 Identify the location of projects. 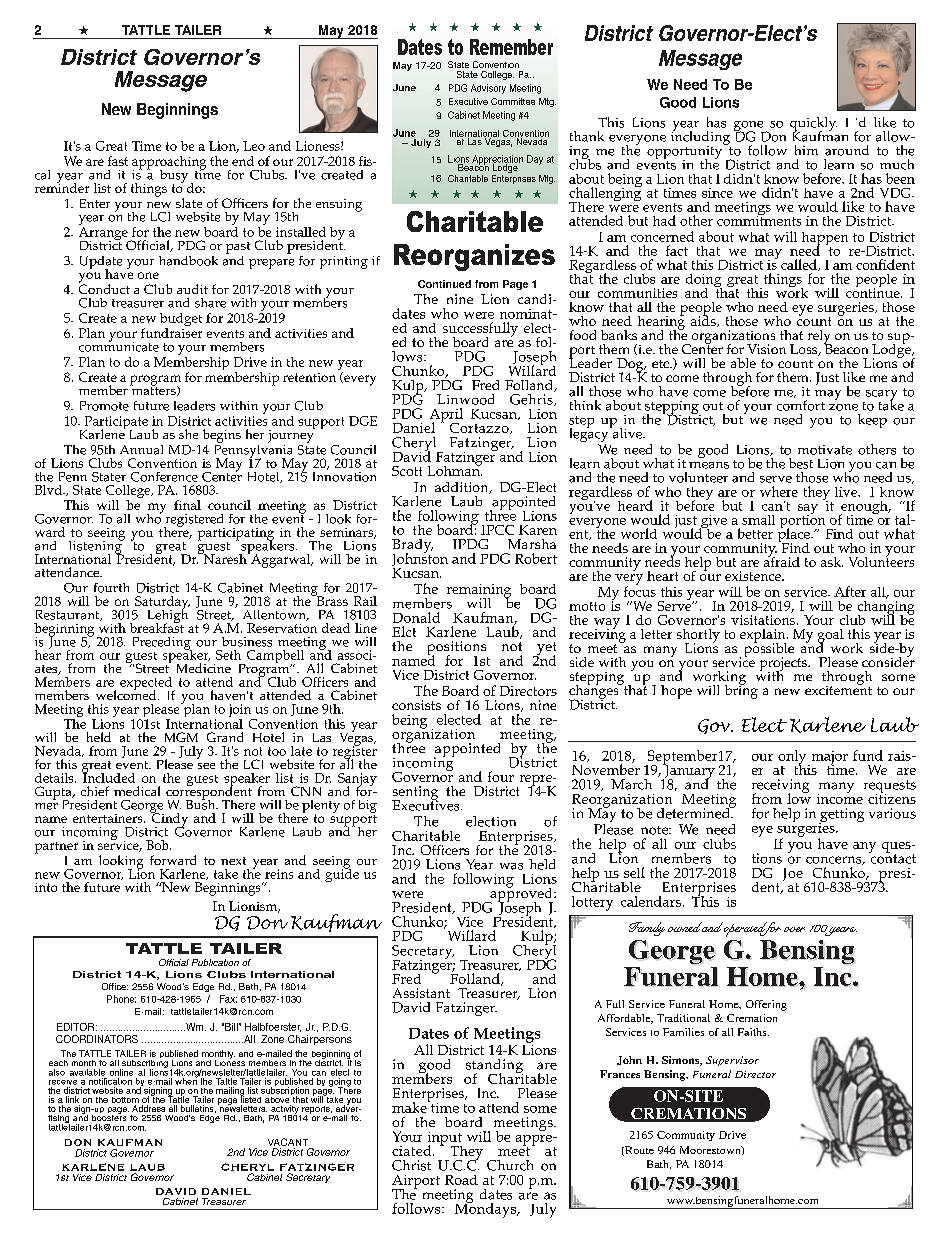
(784, 665).
